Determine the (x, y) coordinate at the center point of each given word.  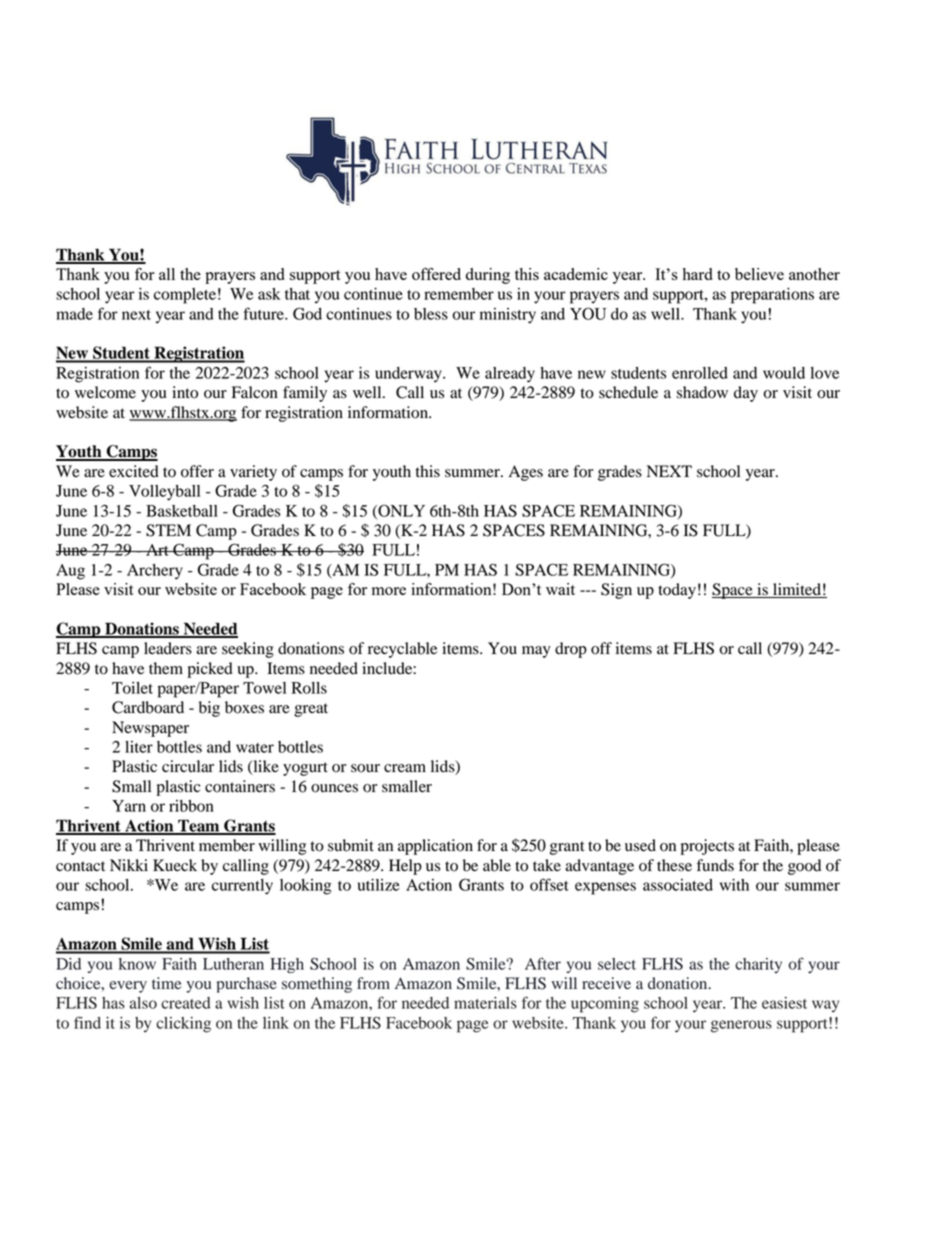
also (143, 1003)
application (435, 847)
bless (431, 314)
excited (134, 471)
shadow (702, 392)
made (74, 314)
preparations (772, 296)
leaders (168, 648)
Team (199, 826)
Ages (526, 473)
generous (741, 1026)
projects (707, 847)
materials (485, 1003)
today (677, 591)
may (536, 652)
